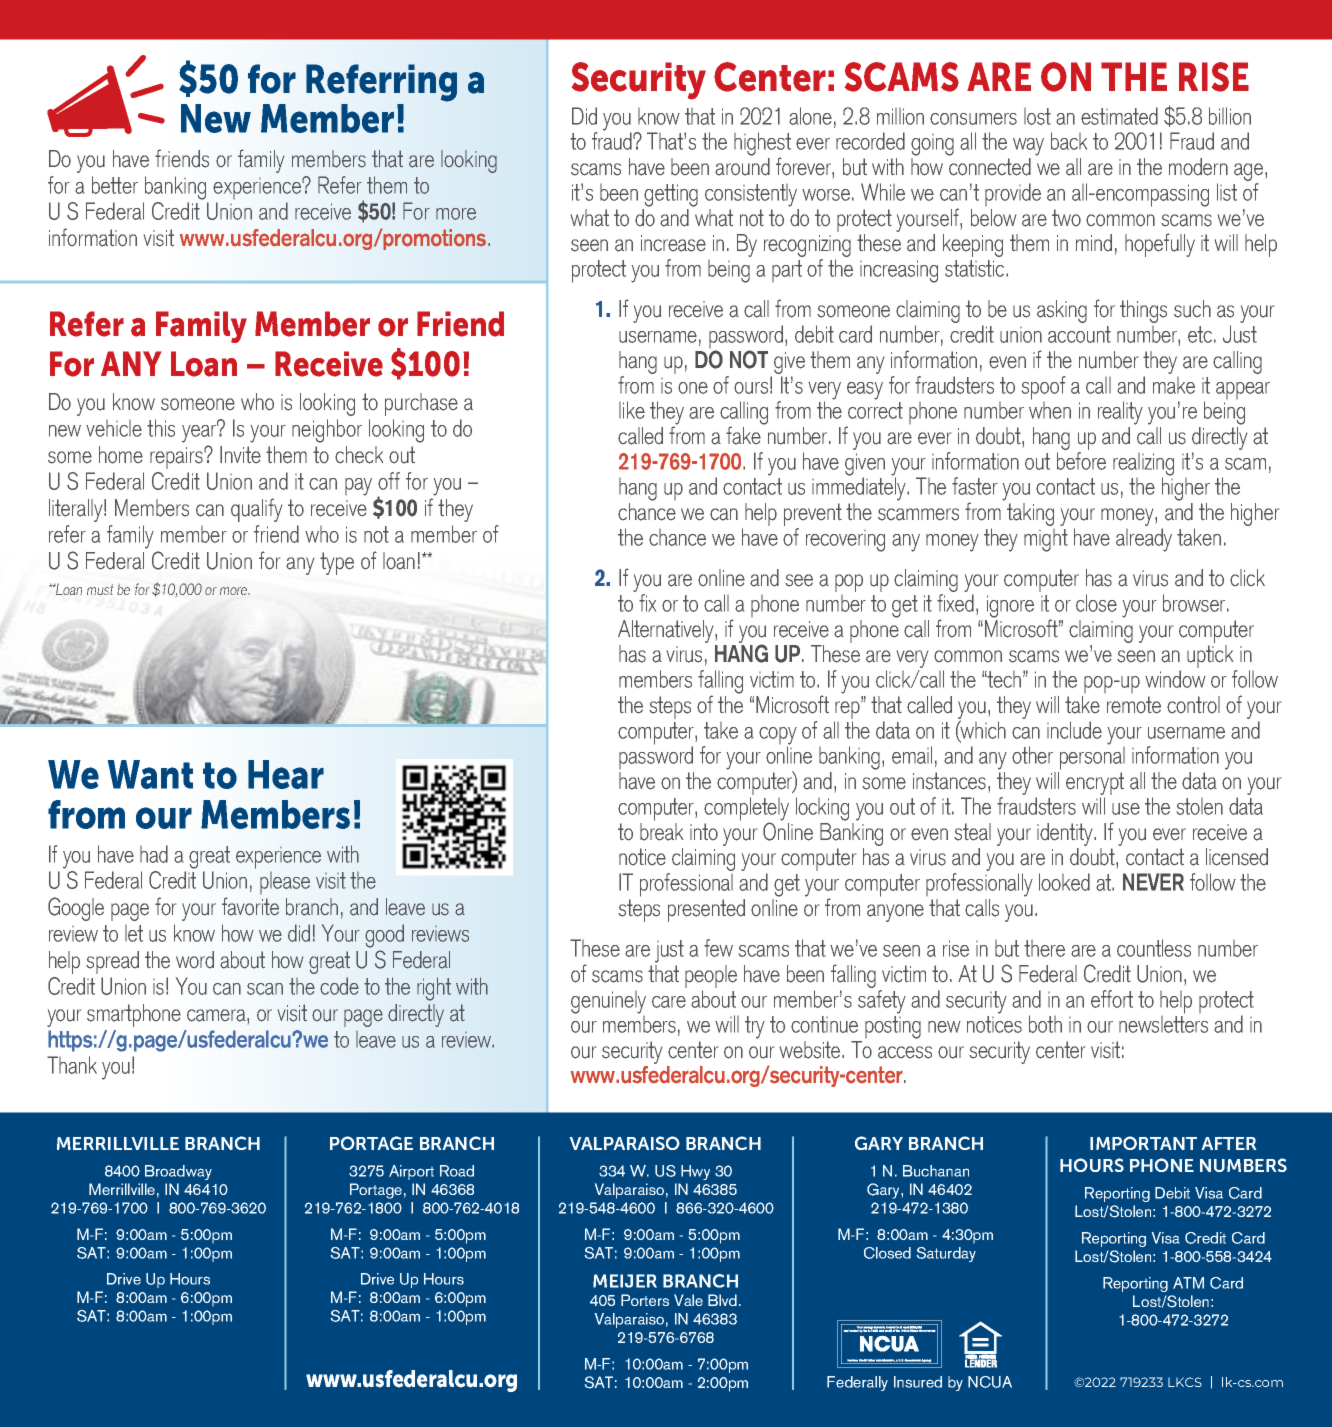 This page has height=1427, width=1332. I want to click on Airport, so click(411, 1172).
